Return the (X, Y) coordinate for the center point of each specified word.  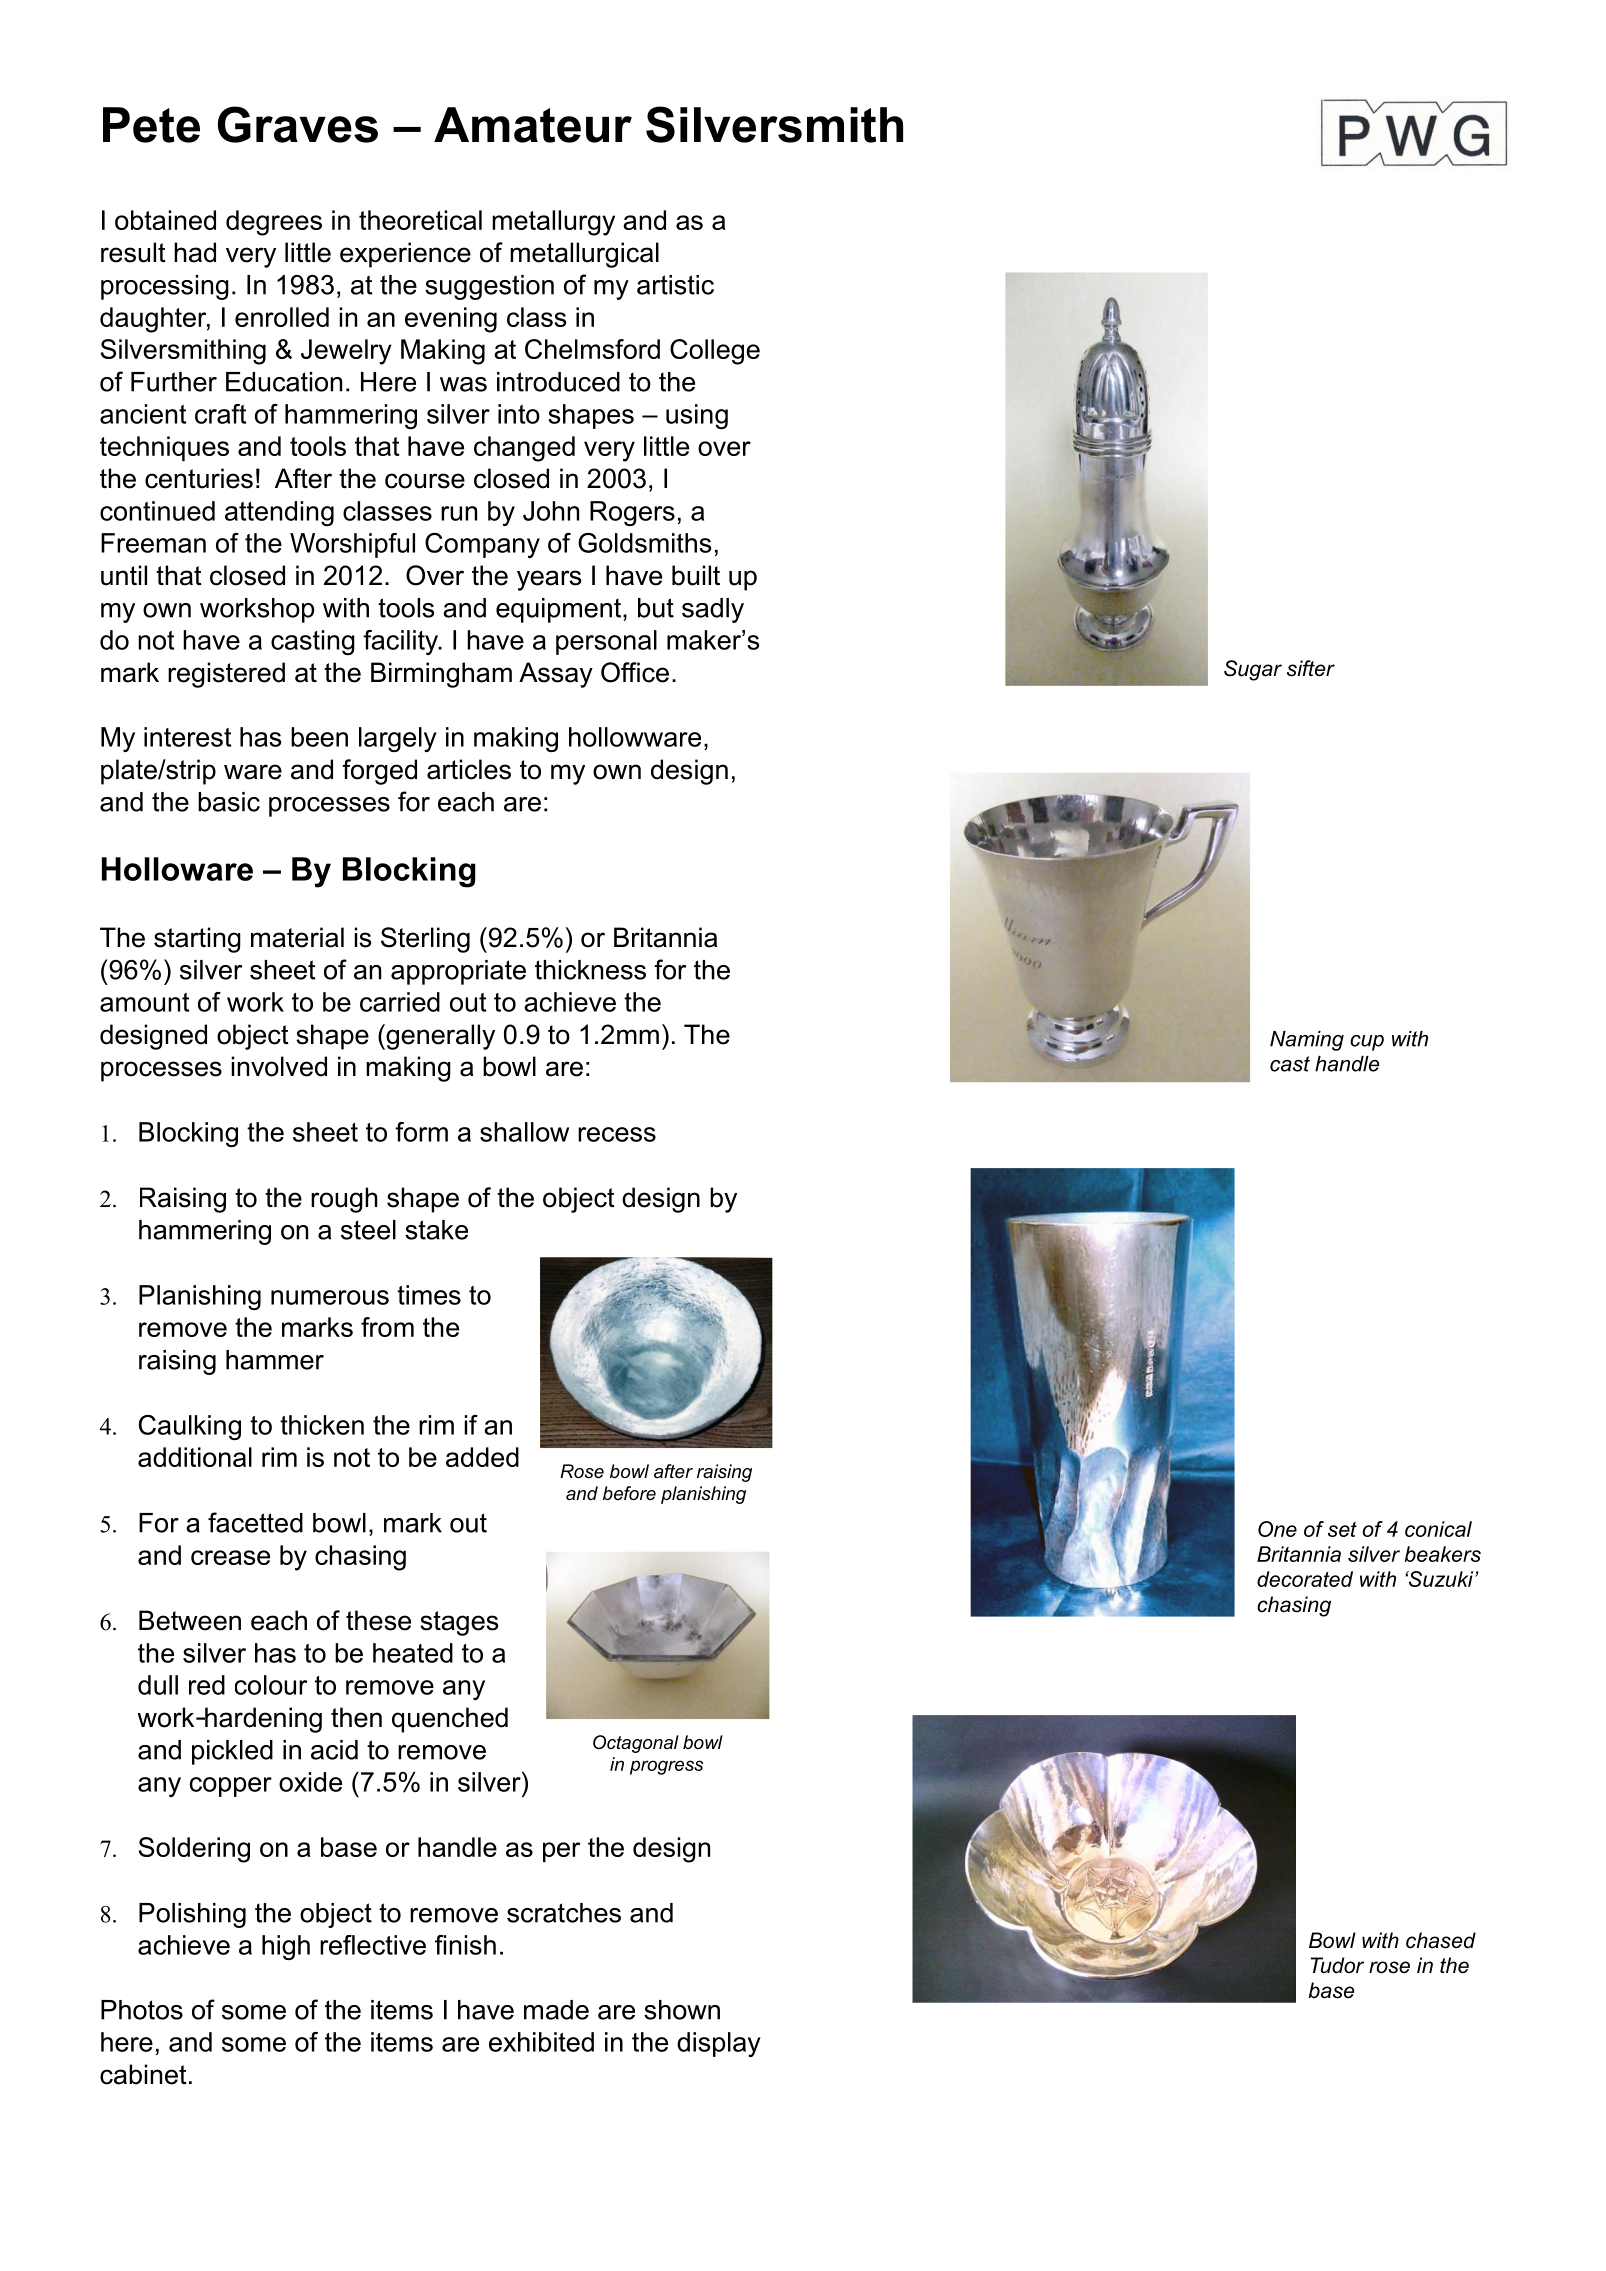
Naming (1307, 1041)
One (1277, 1529)
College (715, 352)
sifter (1311, 668)
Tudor (1337, 1965)
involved (279, 1066)
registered (226, 675)
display (719, 2044)
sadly (713, 610)
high (286, 1947)
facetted (255, 1522)
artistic (675, 285)
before (629, 1493)
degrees (274, 223)
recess (617, 1134)
